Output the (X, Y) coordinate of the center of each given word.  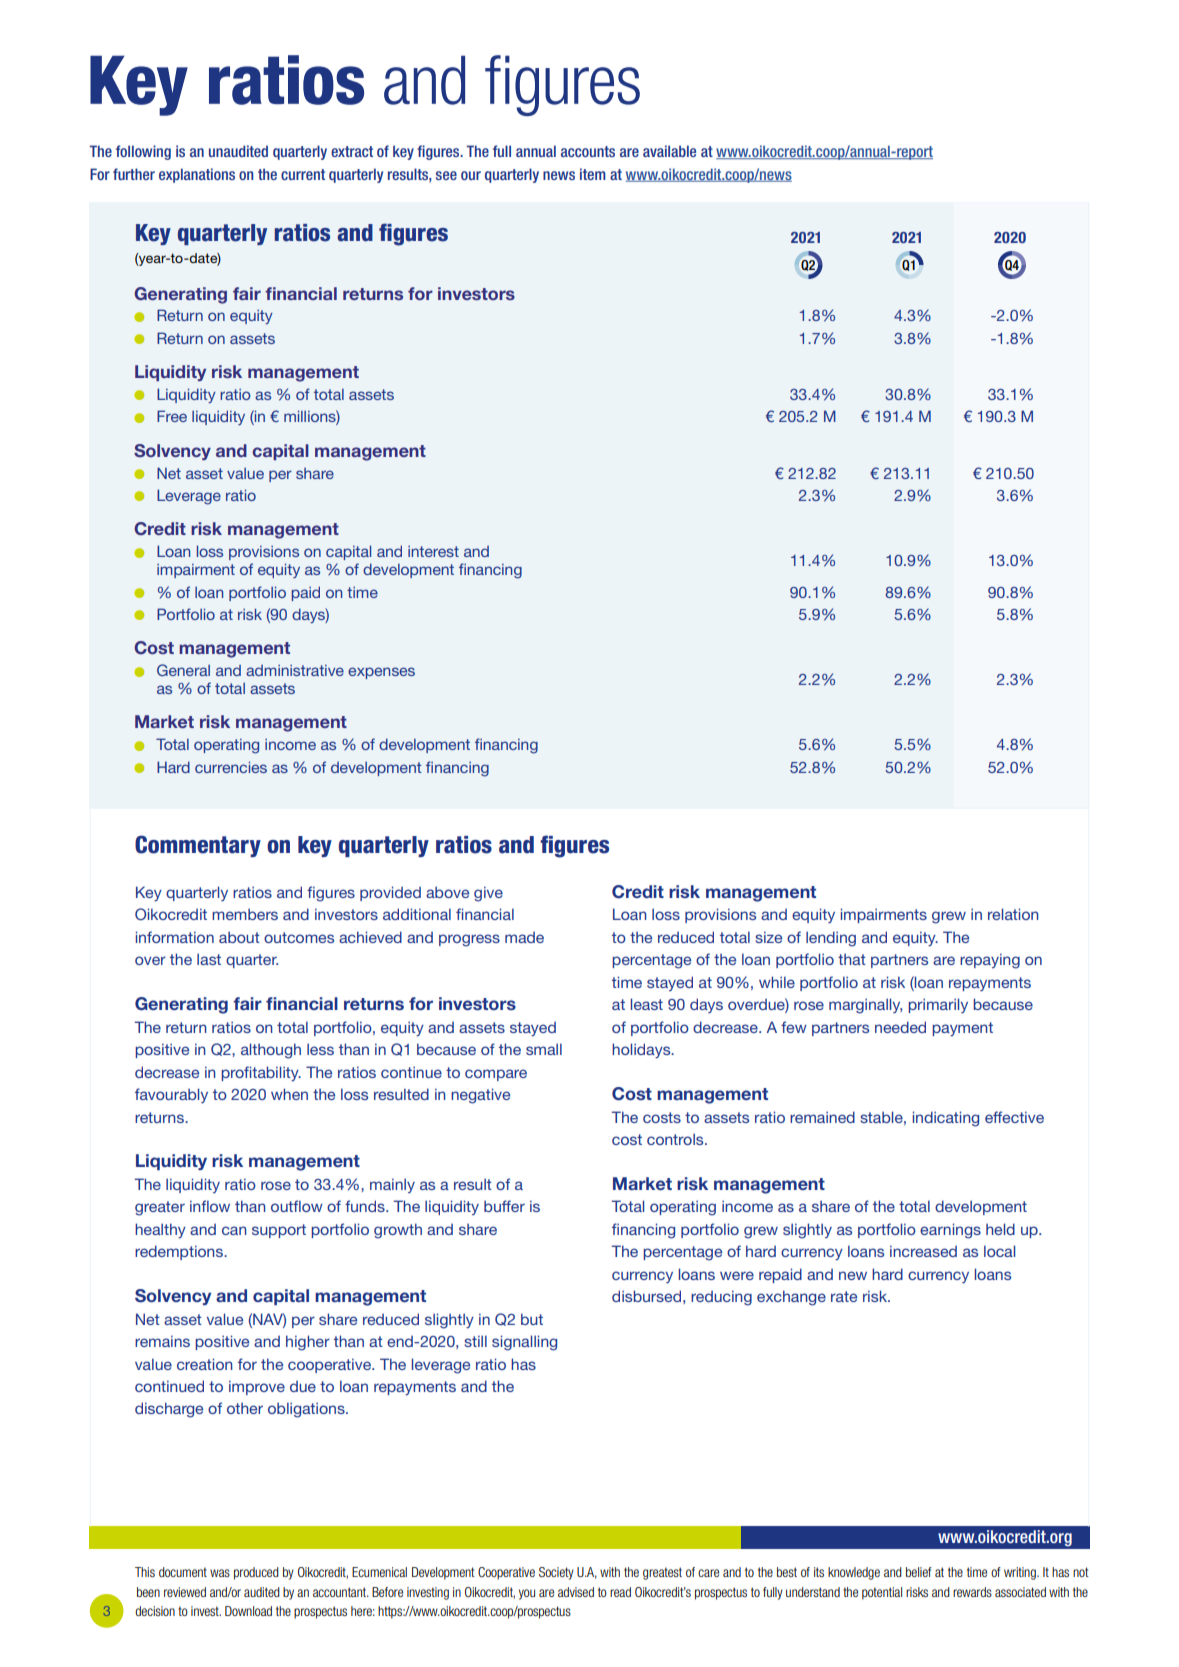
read (620, 1592)
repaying (990, 961)
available (669, 151)
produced (256, 1573)
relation (1013, 914)
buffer (504, 1206)
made (524, 937)
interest (433, 551)
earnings (950, 1231)
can (234, 1230)
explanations (197, 175)
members (245, 914)
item (593, 174)
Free (172, 416)
